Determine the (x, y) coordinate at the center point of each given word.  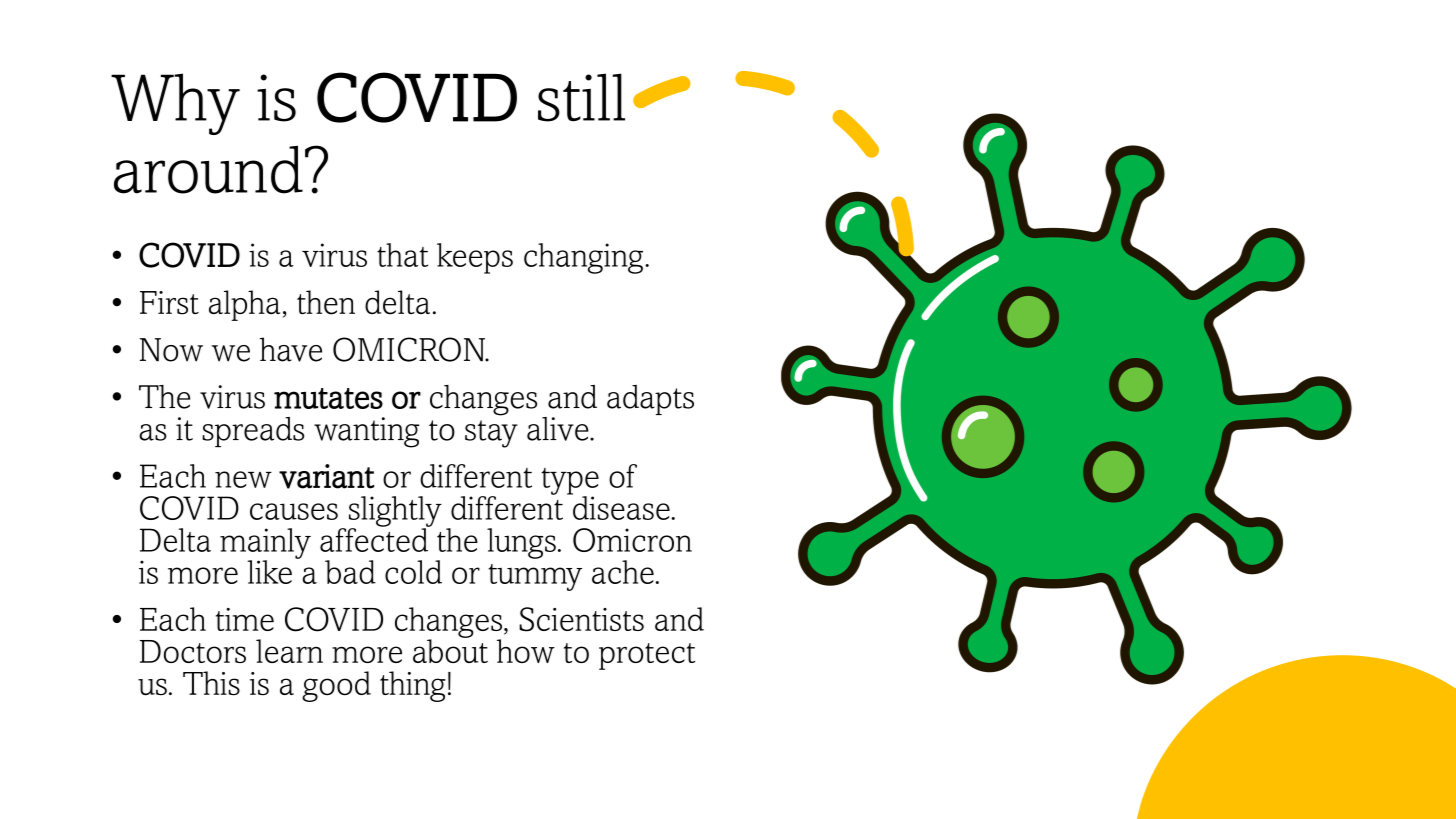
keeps (475, 258)
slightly (395, 512)
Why (175, 104)
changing (583, 258)
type (570, 482)
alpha (244, 305)
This (211, 683)
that (402, 255)
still (581, 97)
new (243, 479)
